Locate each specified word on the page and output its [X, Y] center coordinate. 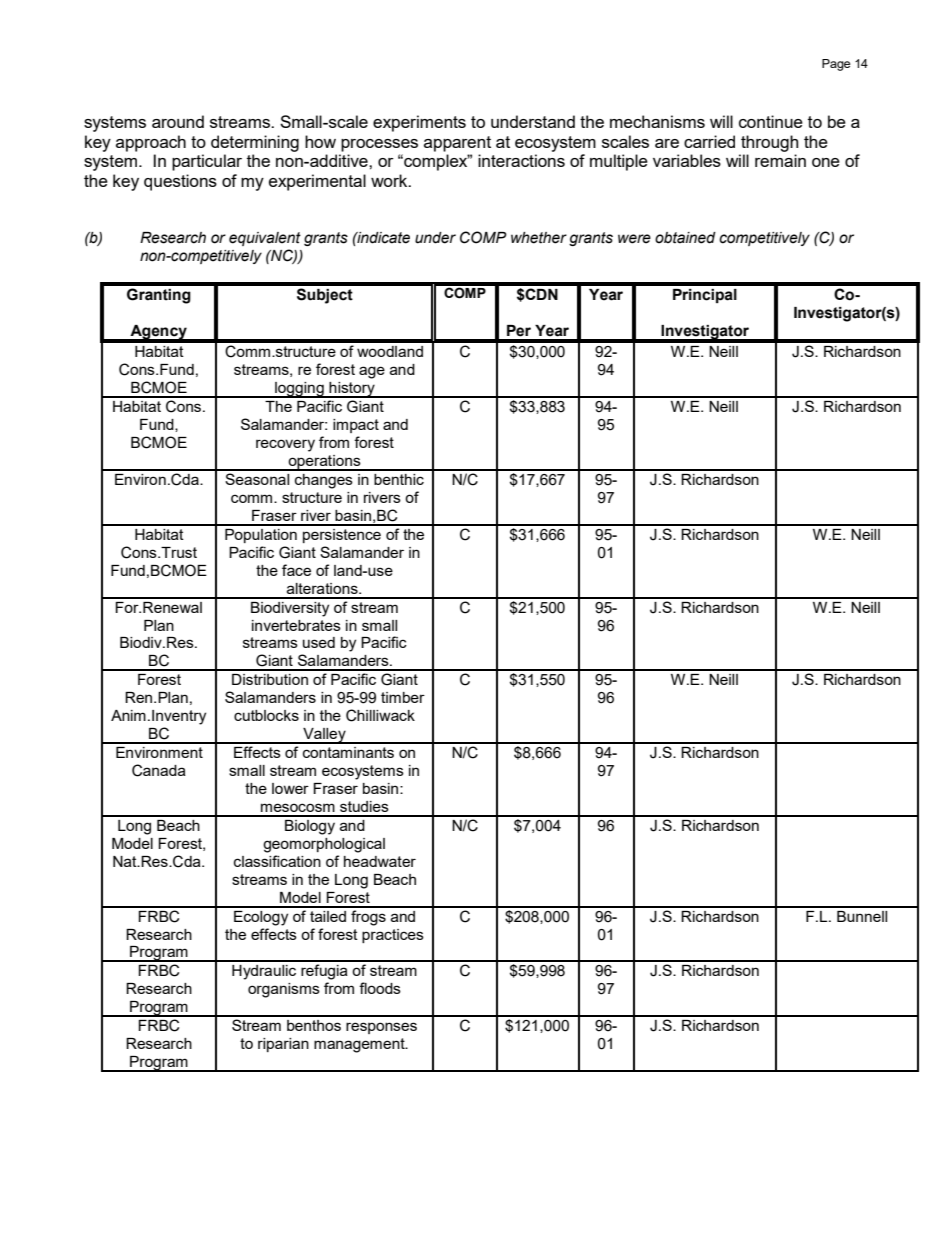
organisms [284, 990]
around [178, 121]
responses [381, 1028]
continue [771, 121]
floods [380, 988]
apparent [457, 144]
